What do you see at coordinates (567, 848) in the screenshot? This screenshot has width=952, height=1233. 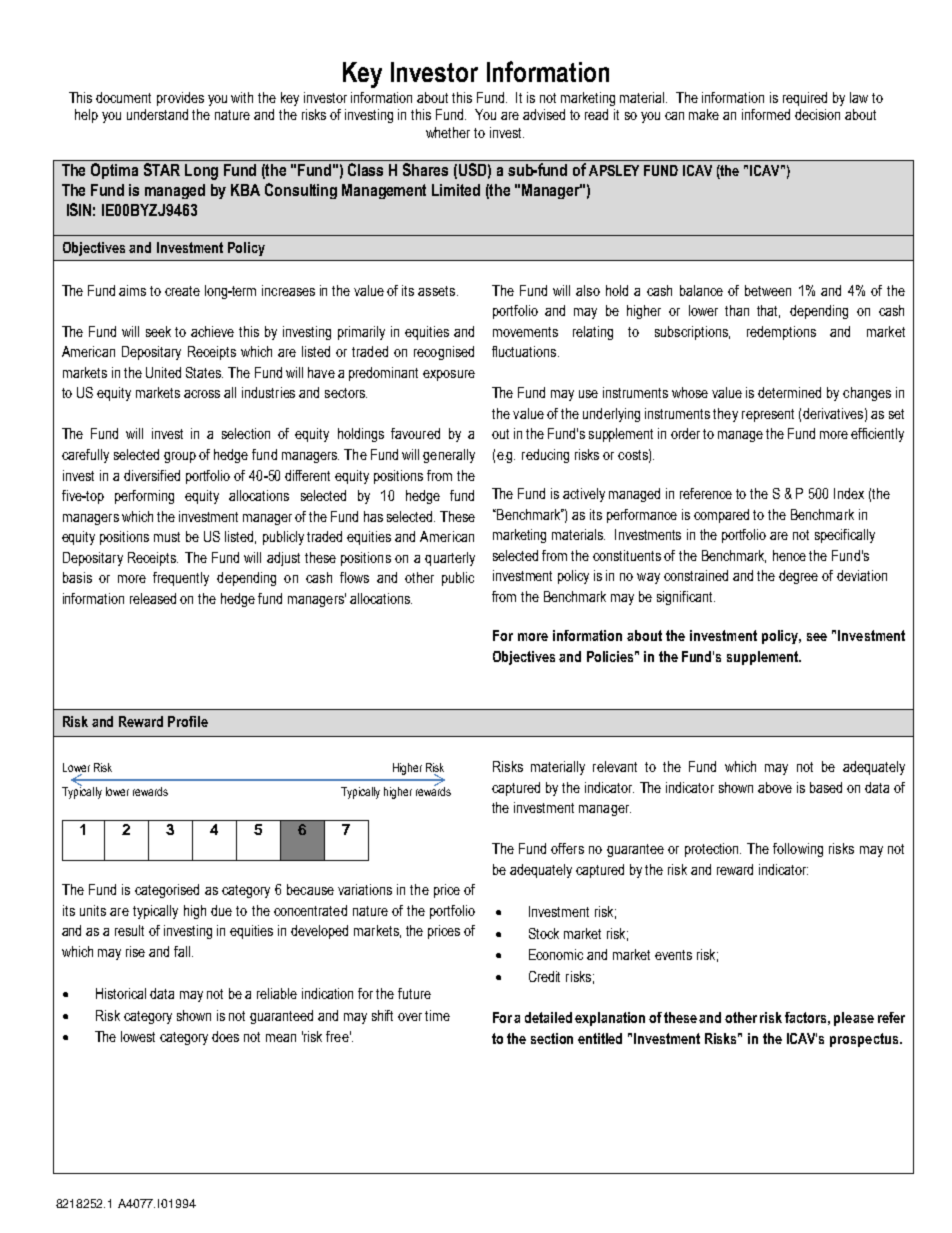 I see `offers` at bounding box center [567, 848].
